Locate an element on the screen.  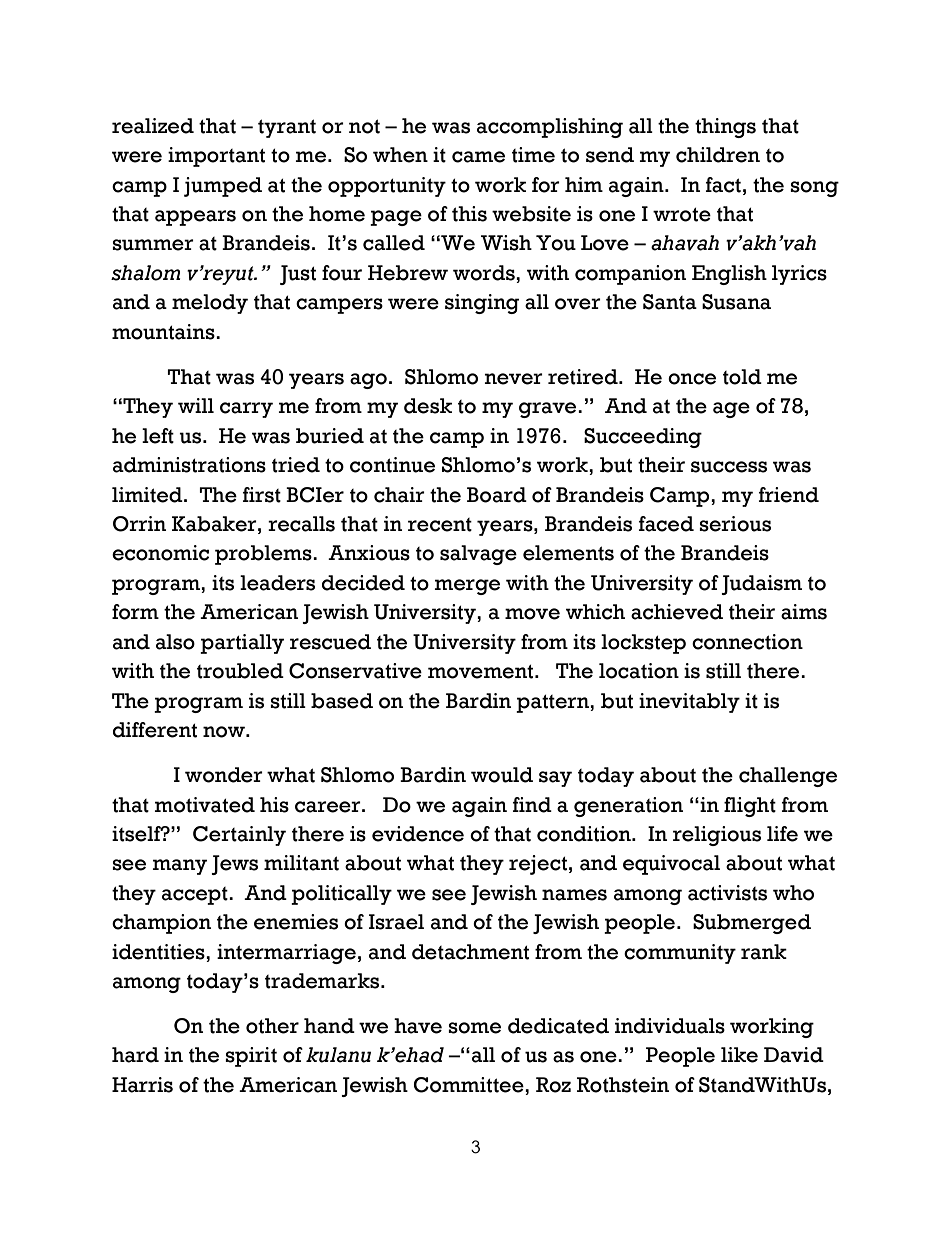
success is located at coordinates (729, 467).
